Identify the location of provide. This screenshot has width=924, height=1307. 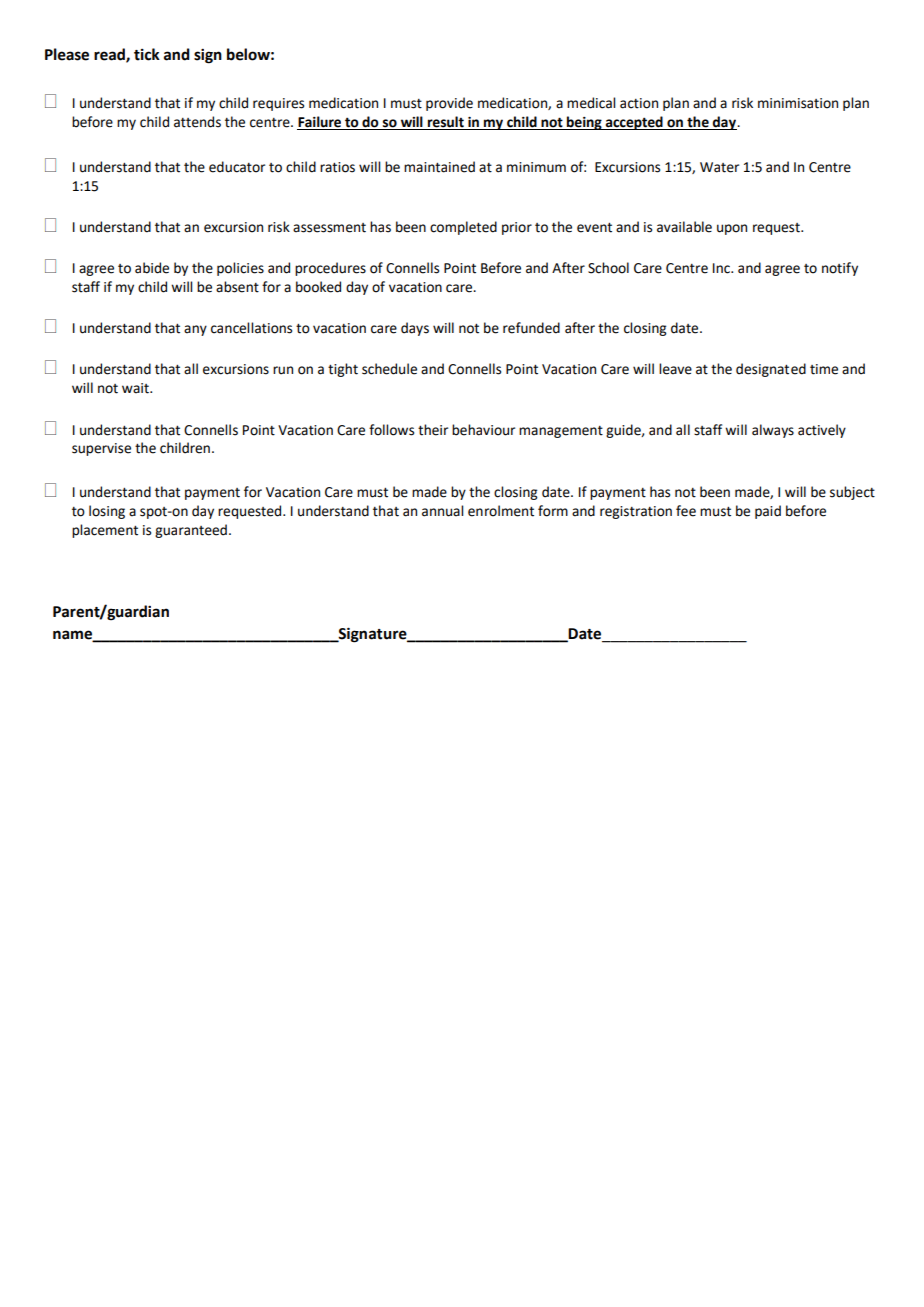
(449, 104).
